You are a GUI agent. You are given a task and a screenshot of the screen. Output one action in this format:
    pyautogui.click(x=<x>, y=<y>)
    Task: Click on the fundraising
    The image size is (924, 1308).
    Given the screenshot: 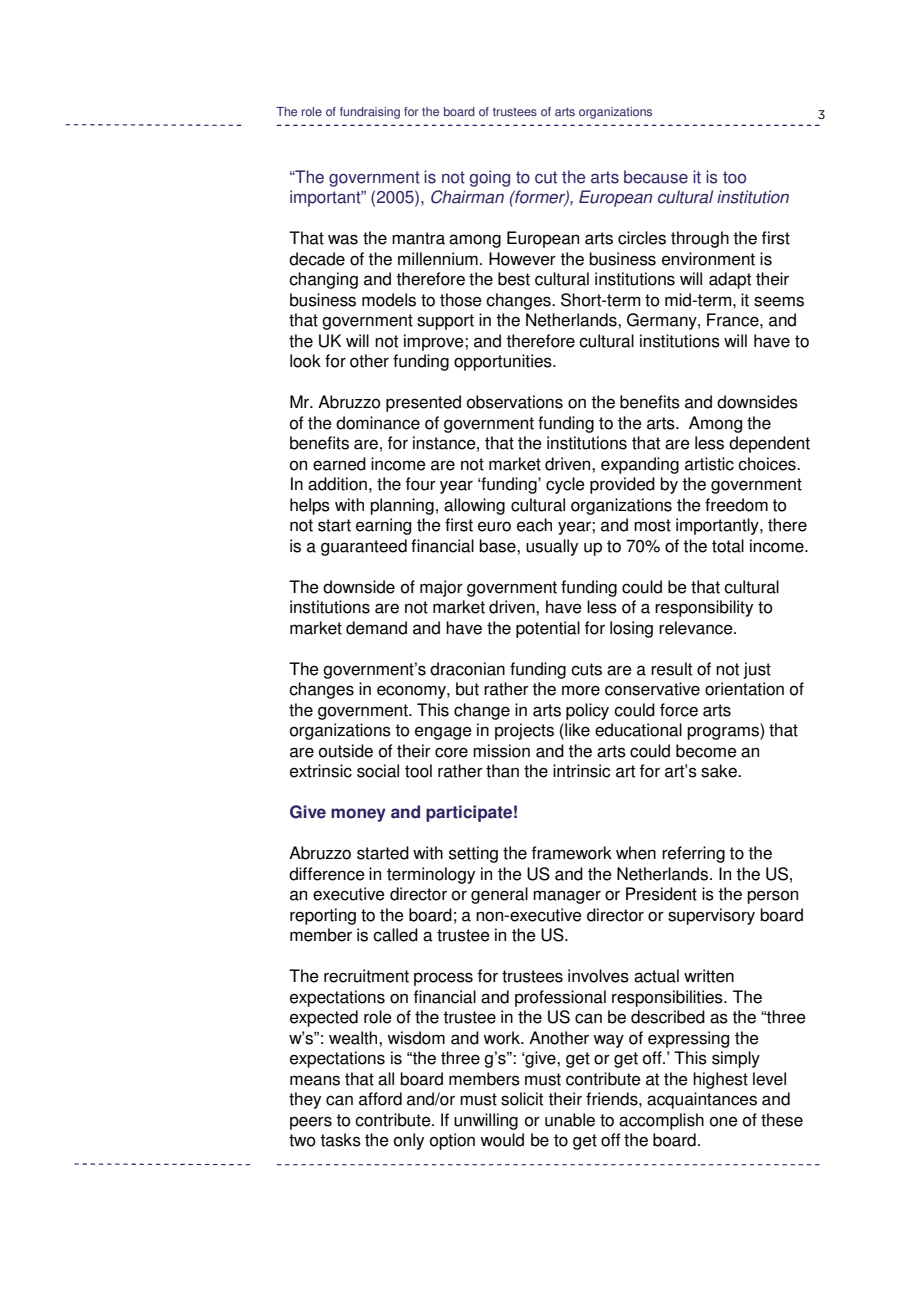 What is the action you would take?
    pyautogui.click(x=370, y=113)
